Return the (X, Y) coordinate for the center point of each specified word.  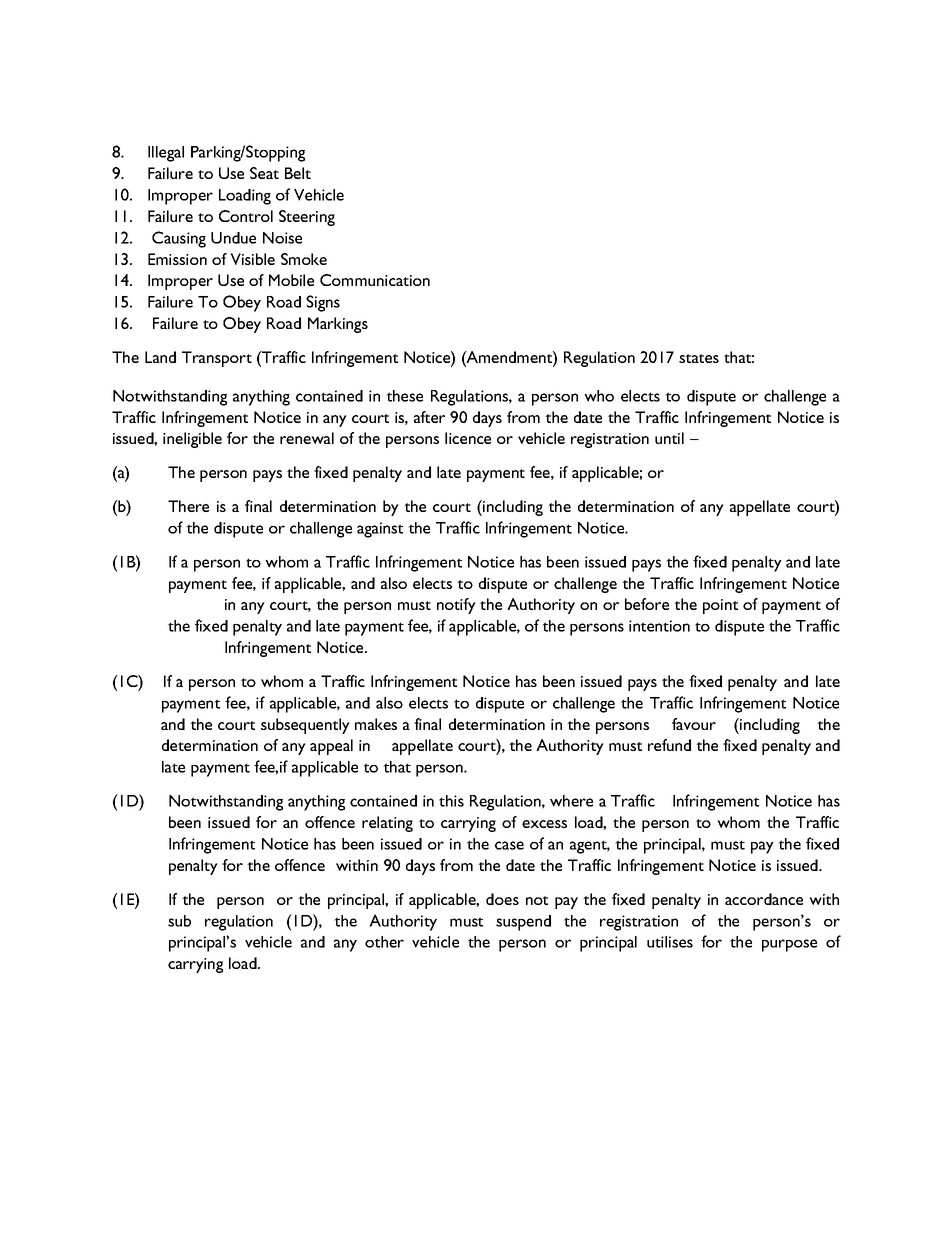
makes (376, 724)
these (404, 396)
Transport (217, 359)
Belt (298, 173)
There (188, 506)
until (669, 438)
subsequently (305, 726)
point (720, 606)
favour (694, 724)
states (699, 358)
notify (456, 606)
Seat (264, 173)
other (384, 942)
